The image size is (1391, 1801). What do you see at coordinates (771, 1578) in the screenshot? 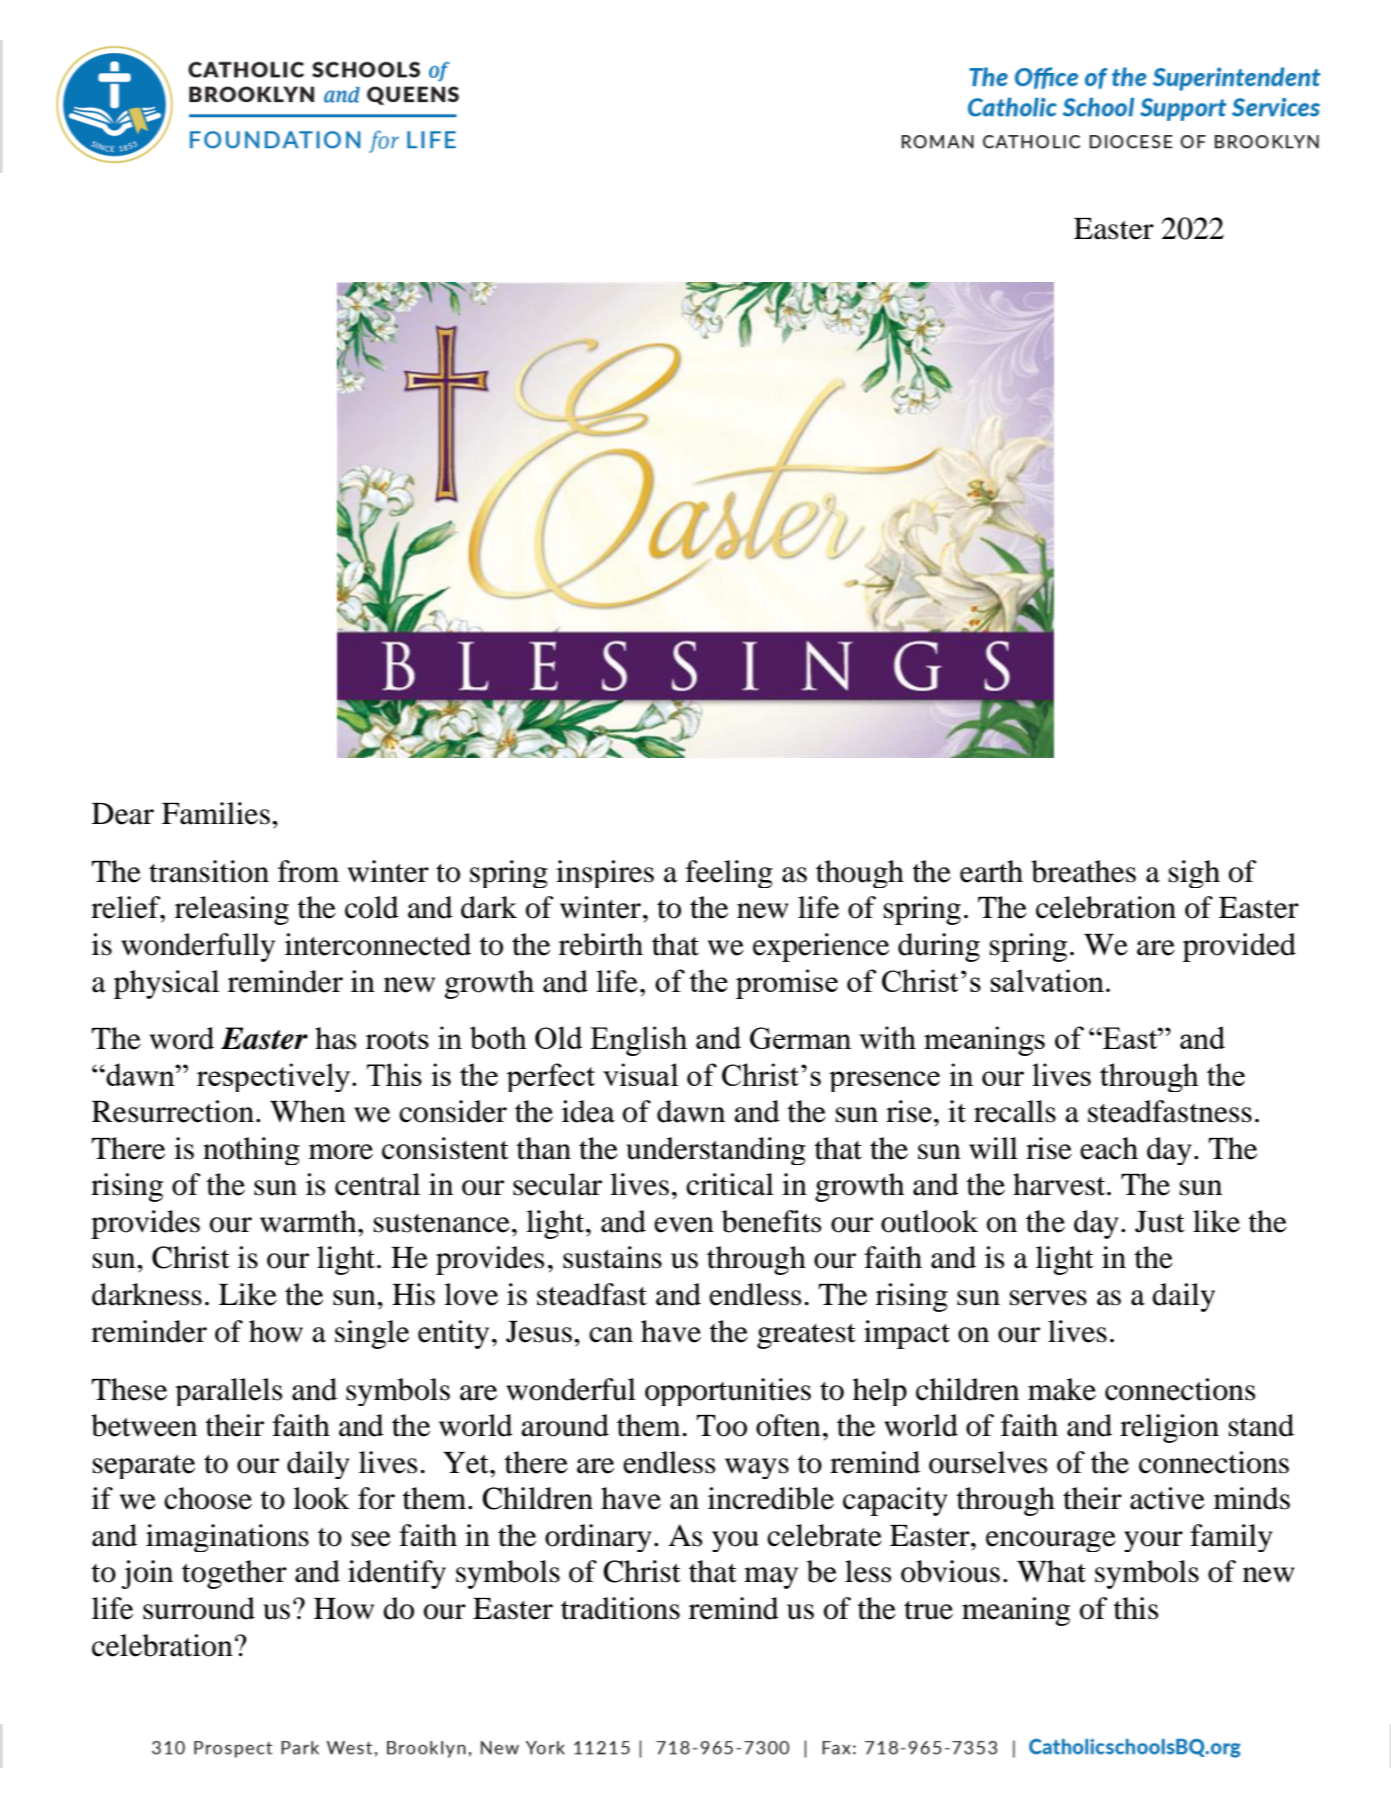
I see `may` at bounding box center [771, 1578].
